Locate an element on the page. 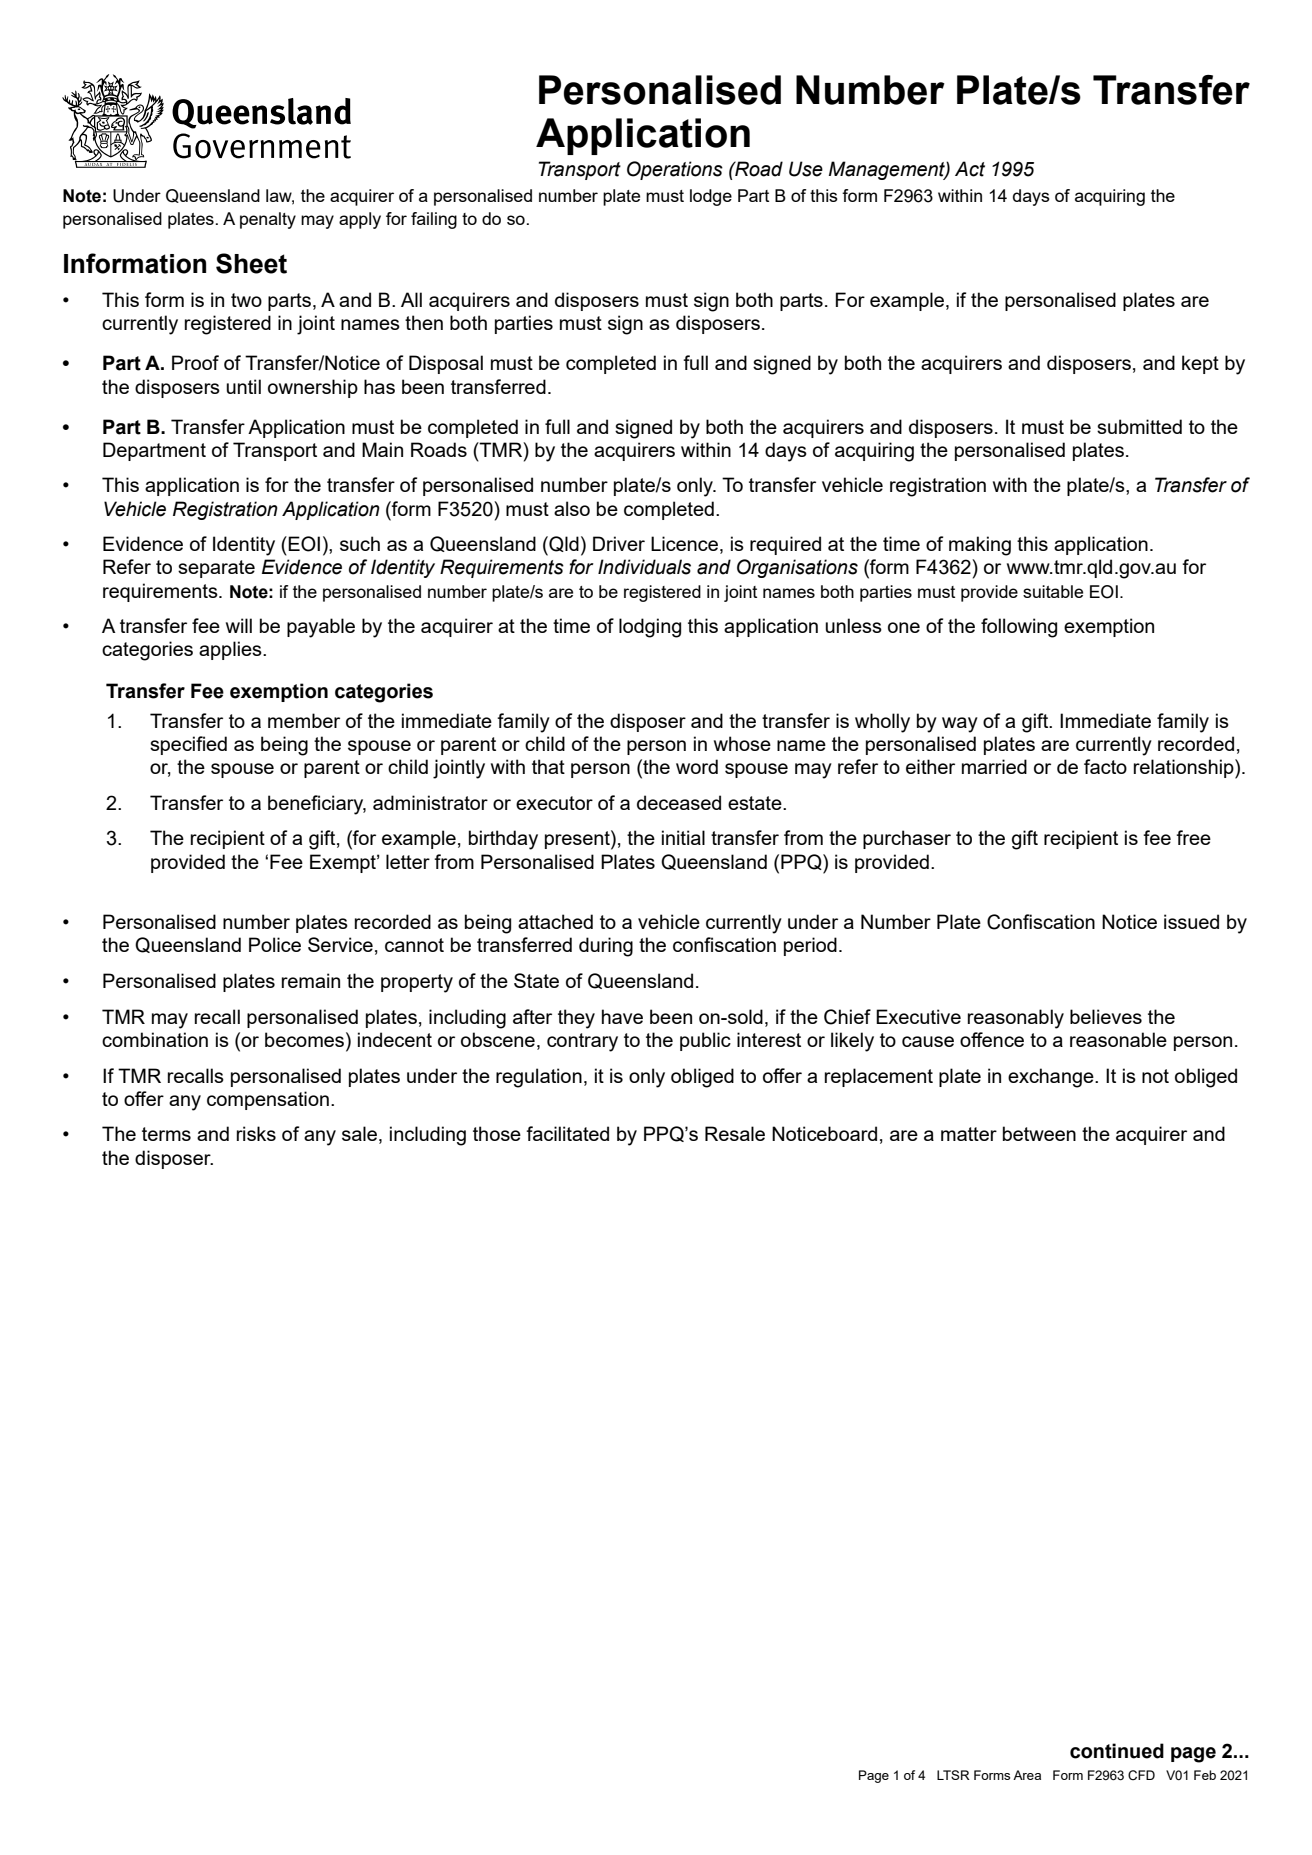 The width and height of the image is (1312, 1855). continued is located at coordinates (1117, 1751).
